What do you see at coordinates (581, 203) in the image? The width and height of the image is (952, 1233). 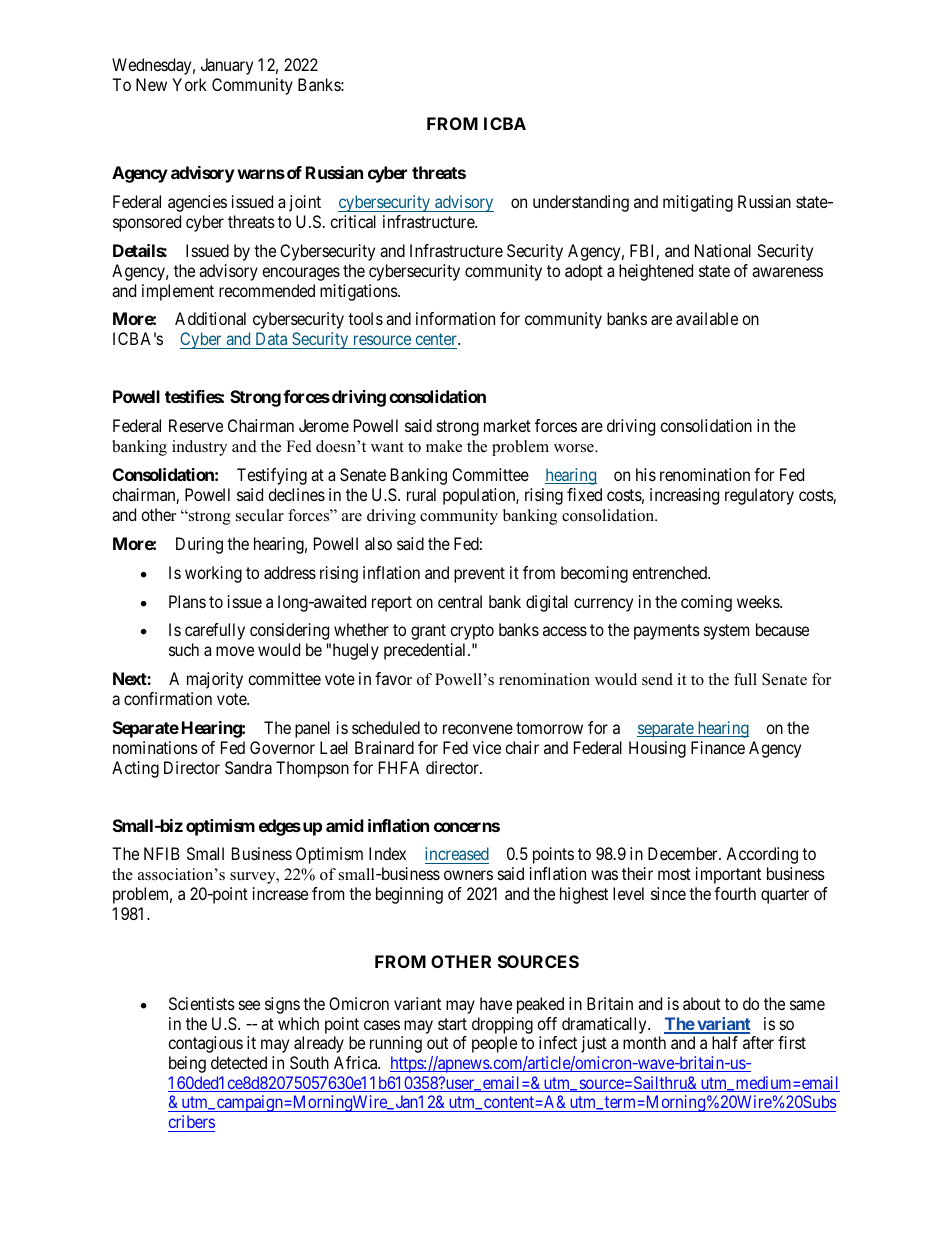 I see `understanding` at bounding box center [581, 203].
